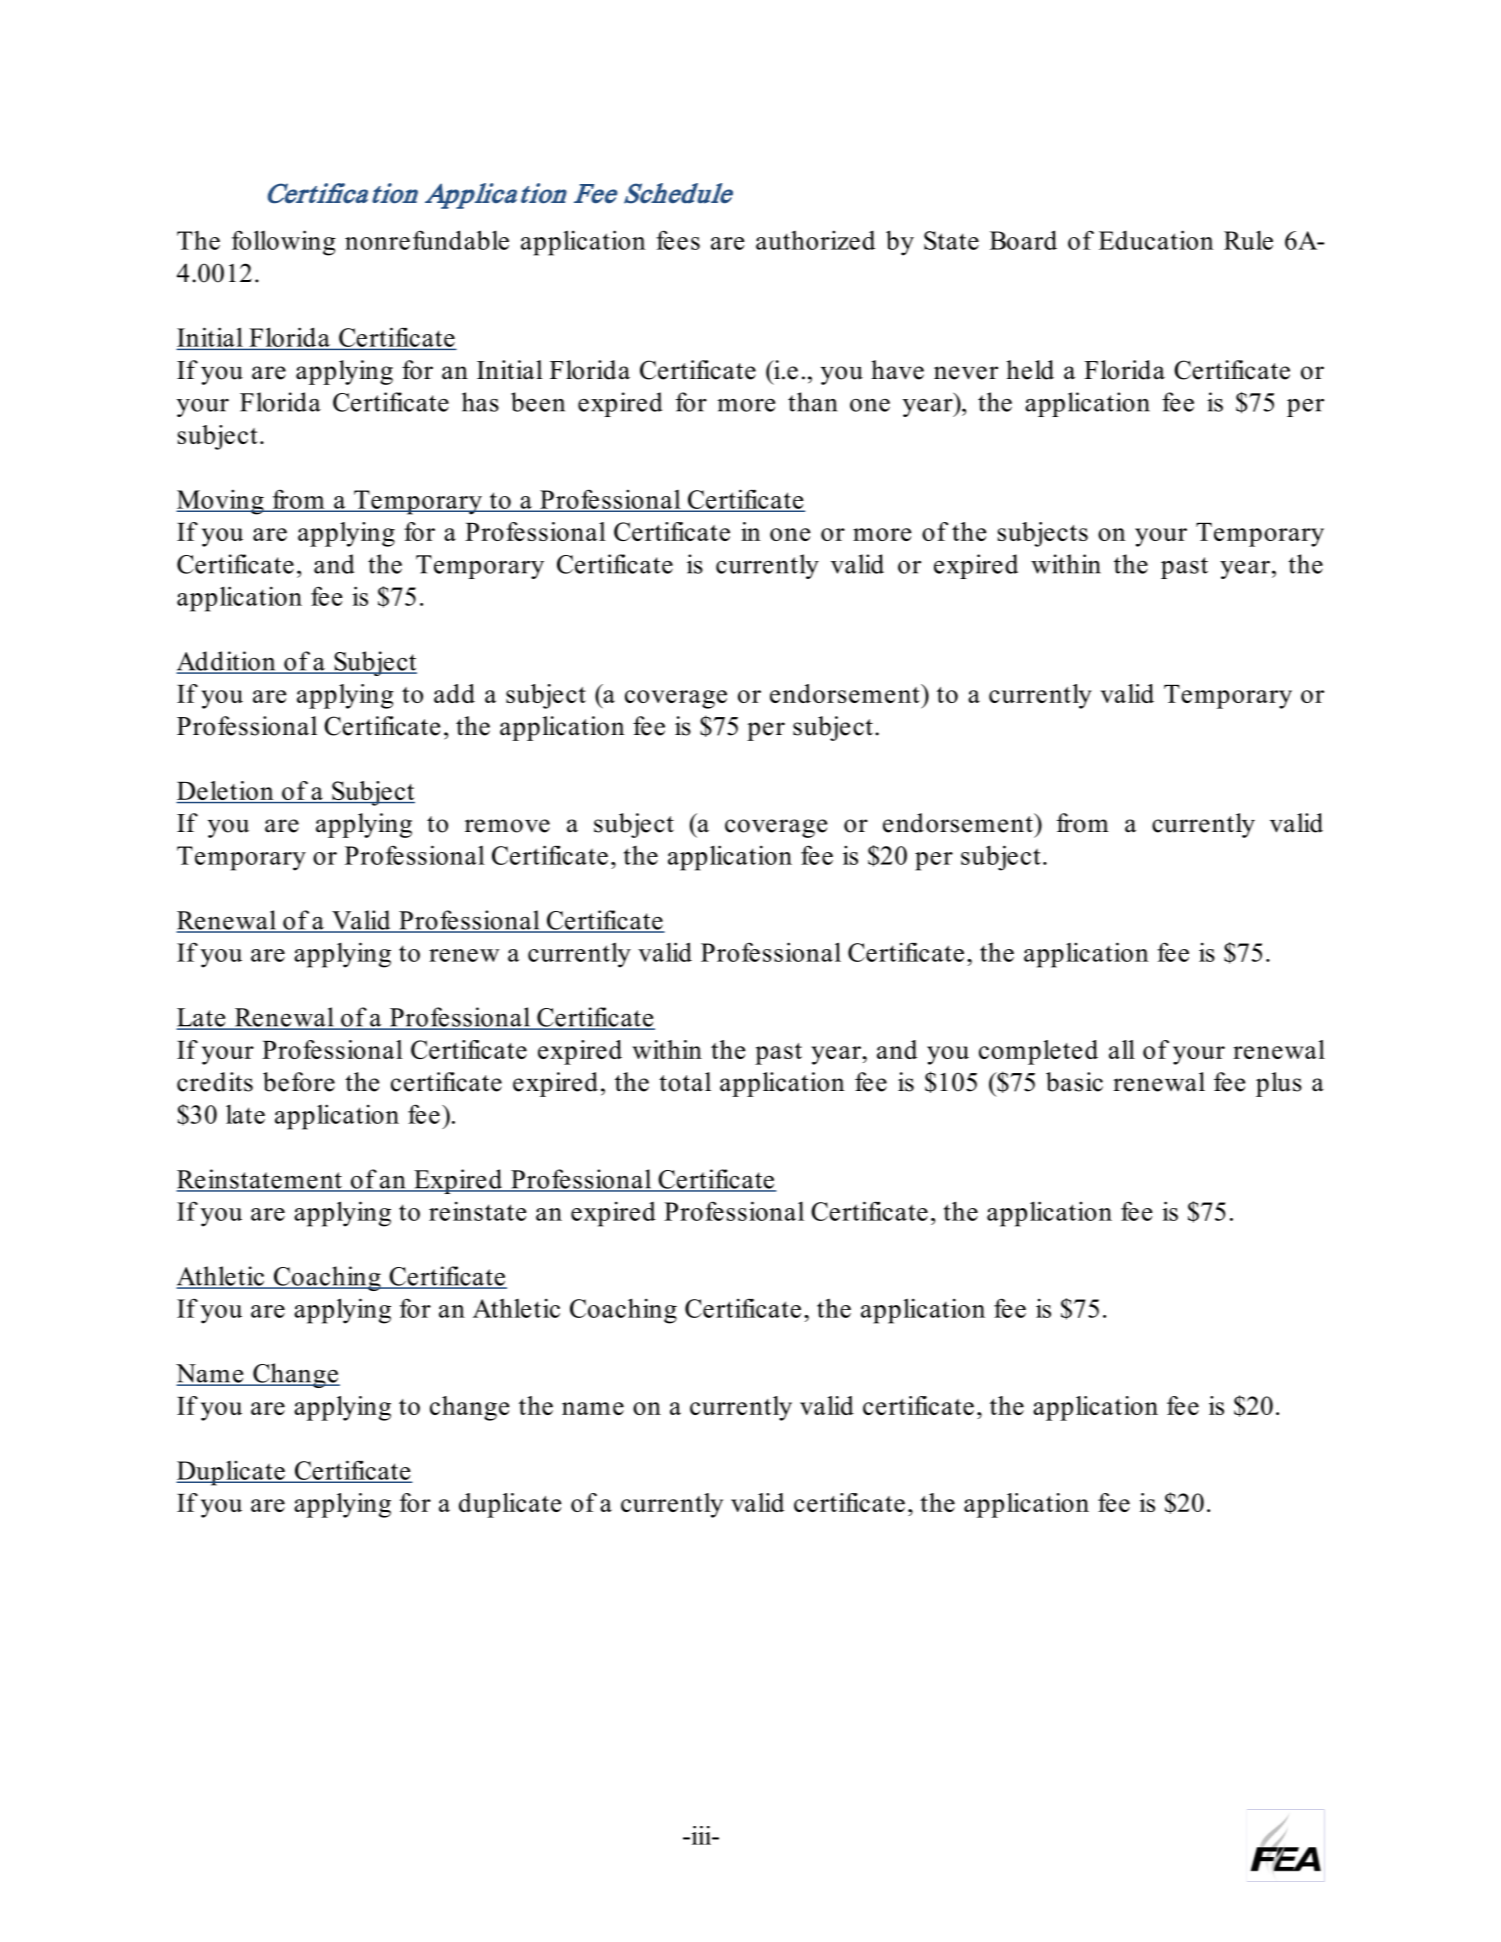 This document has width=1501, height=1942. Describe the element at coordinates (1248, 240) in the document. I see `Rule` at that location.
